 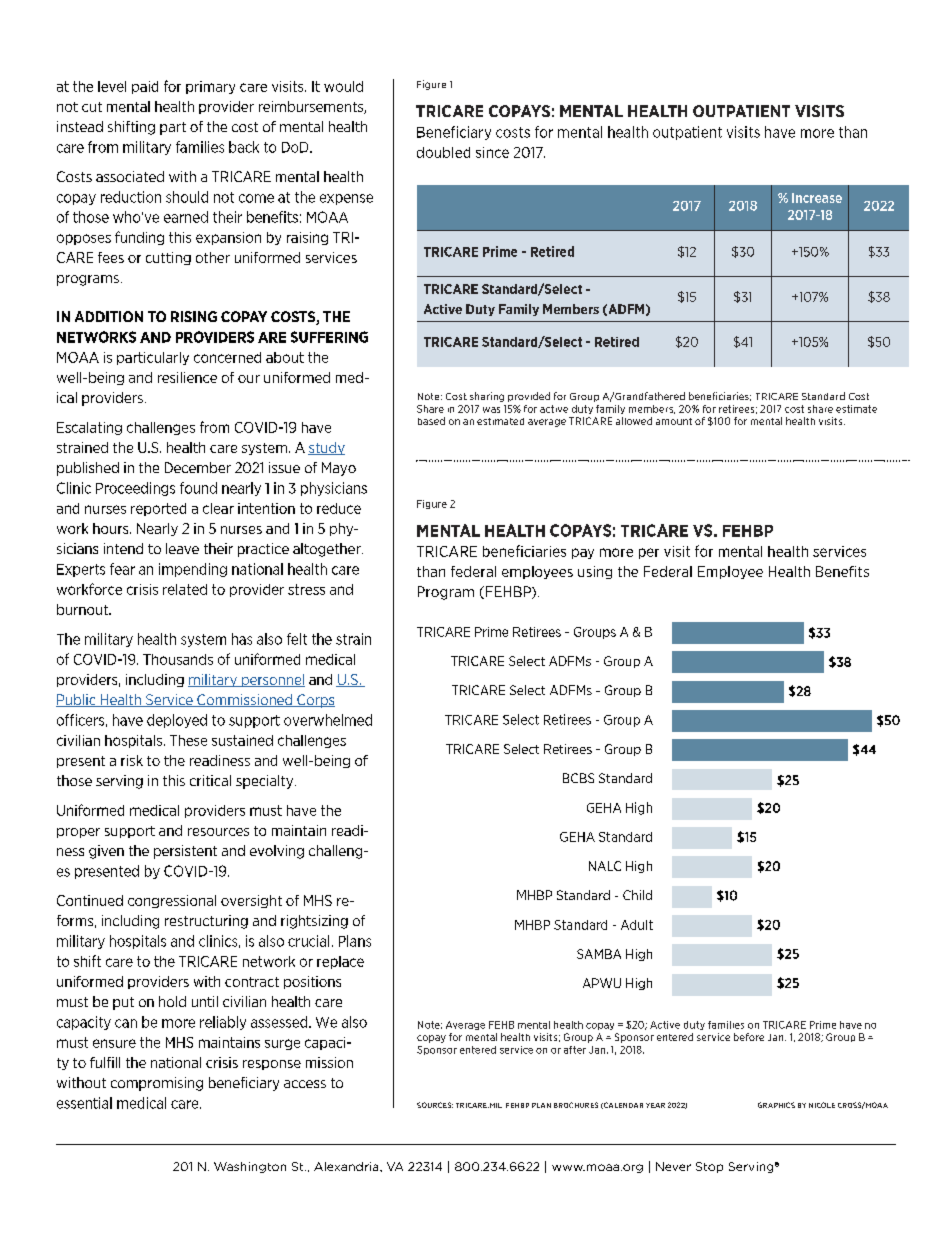 I want to click on amount, so click(x=674, y=421).
